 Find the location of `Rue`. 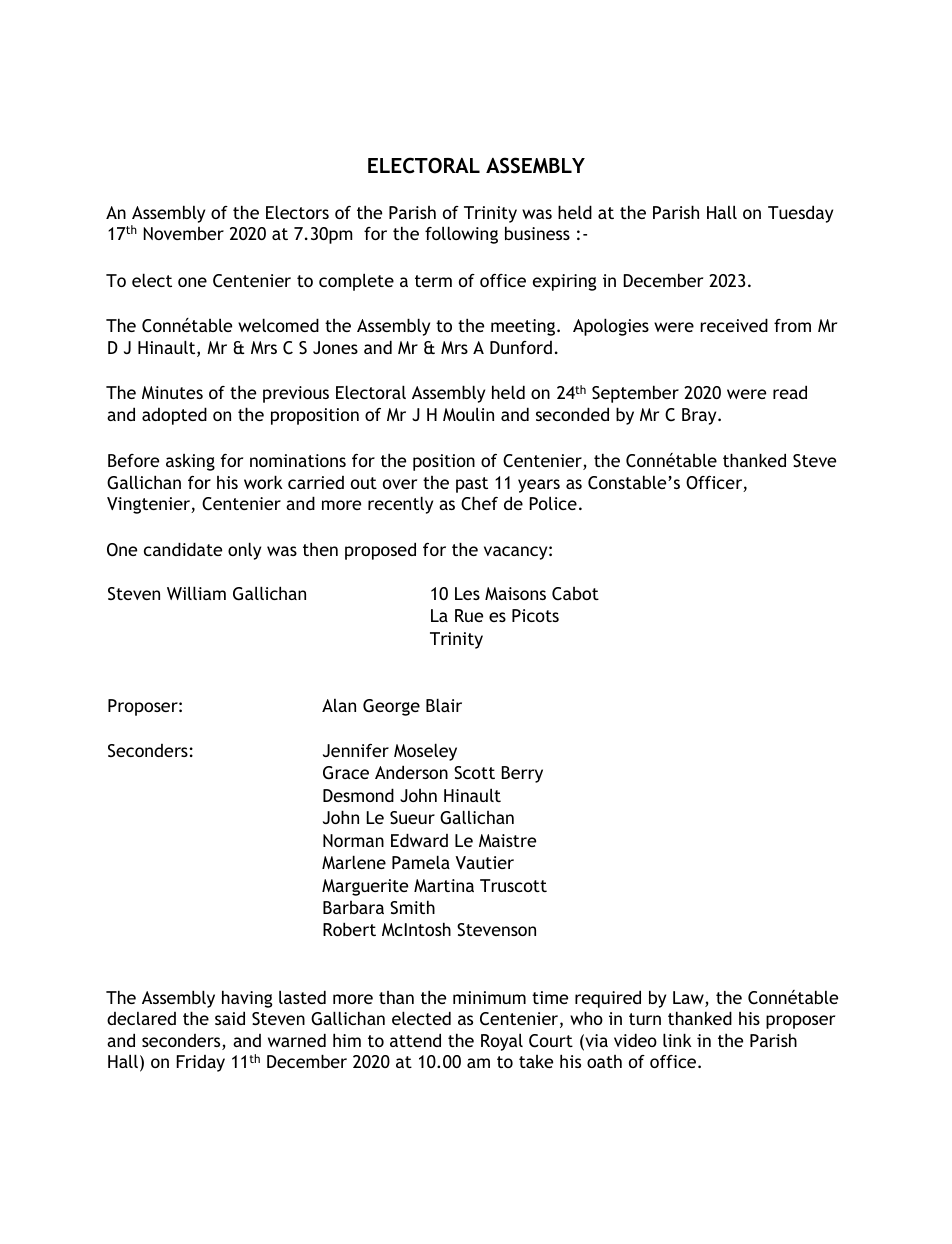

Rue is located at coordinates (469, 615).
